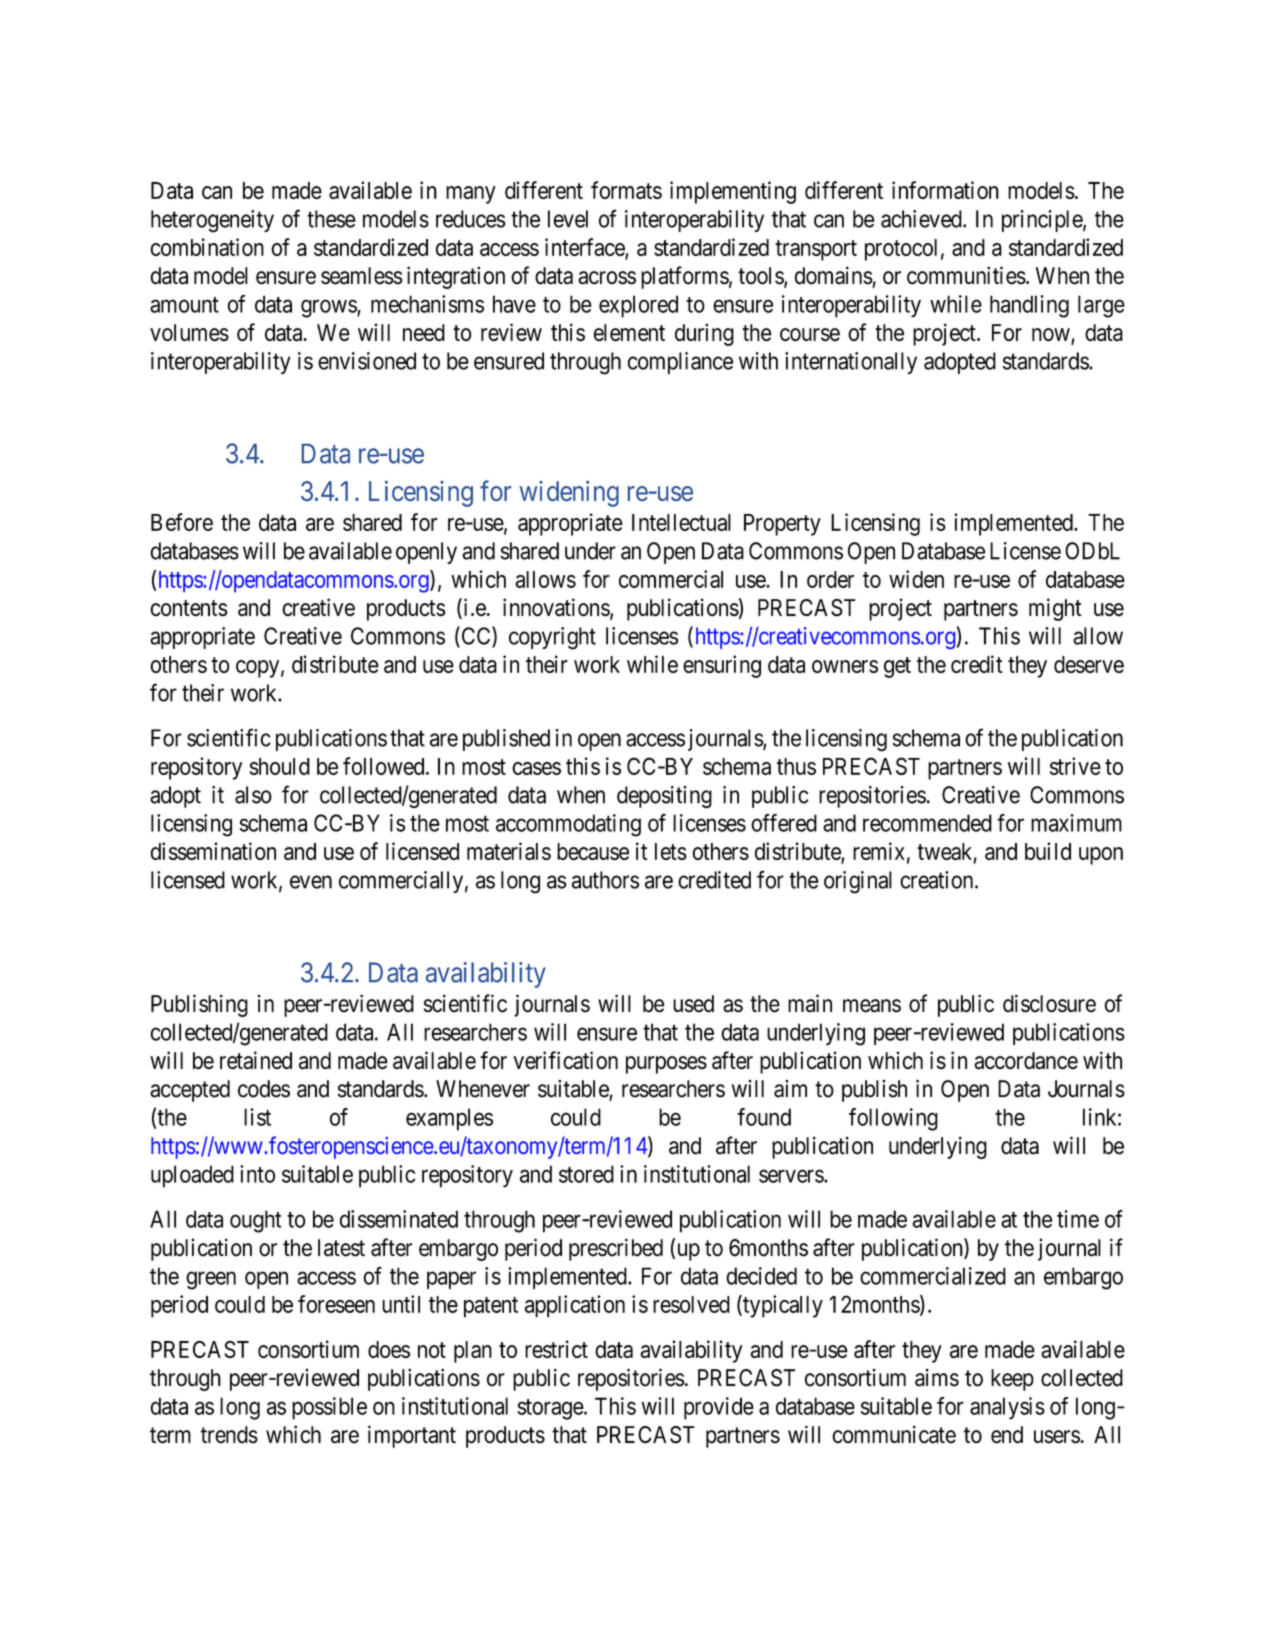 This document has height=1648, width=1273. I want to click on achieved, so click(922, 219).
